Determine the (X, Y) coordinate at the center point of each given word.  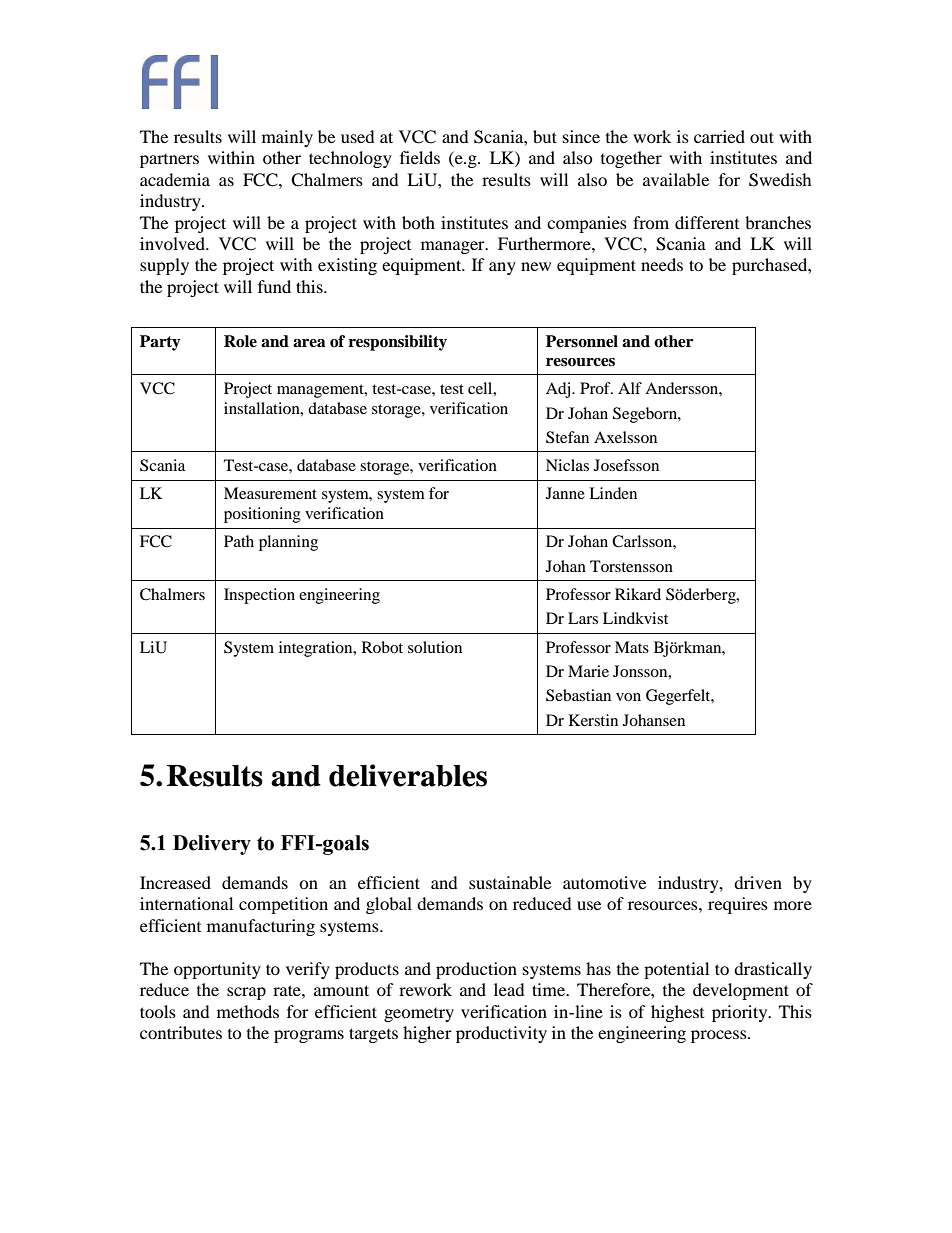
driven (758, 882)
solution (435, 647)
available (676, 179)
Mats (632, 647)
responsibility (398, 343)
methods (248, 1011)
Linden (613, 493)
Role (240, 341)
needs (662, 264)
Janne (565, 493)
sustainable (510, 882)
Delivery (212, 845)
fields (420, 157)
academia (175, 179)
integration (317, 649)
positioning (262, 515)
